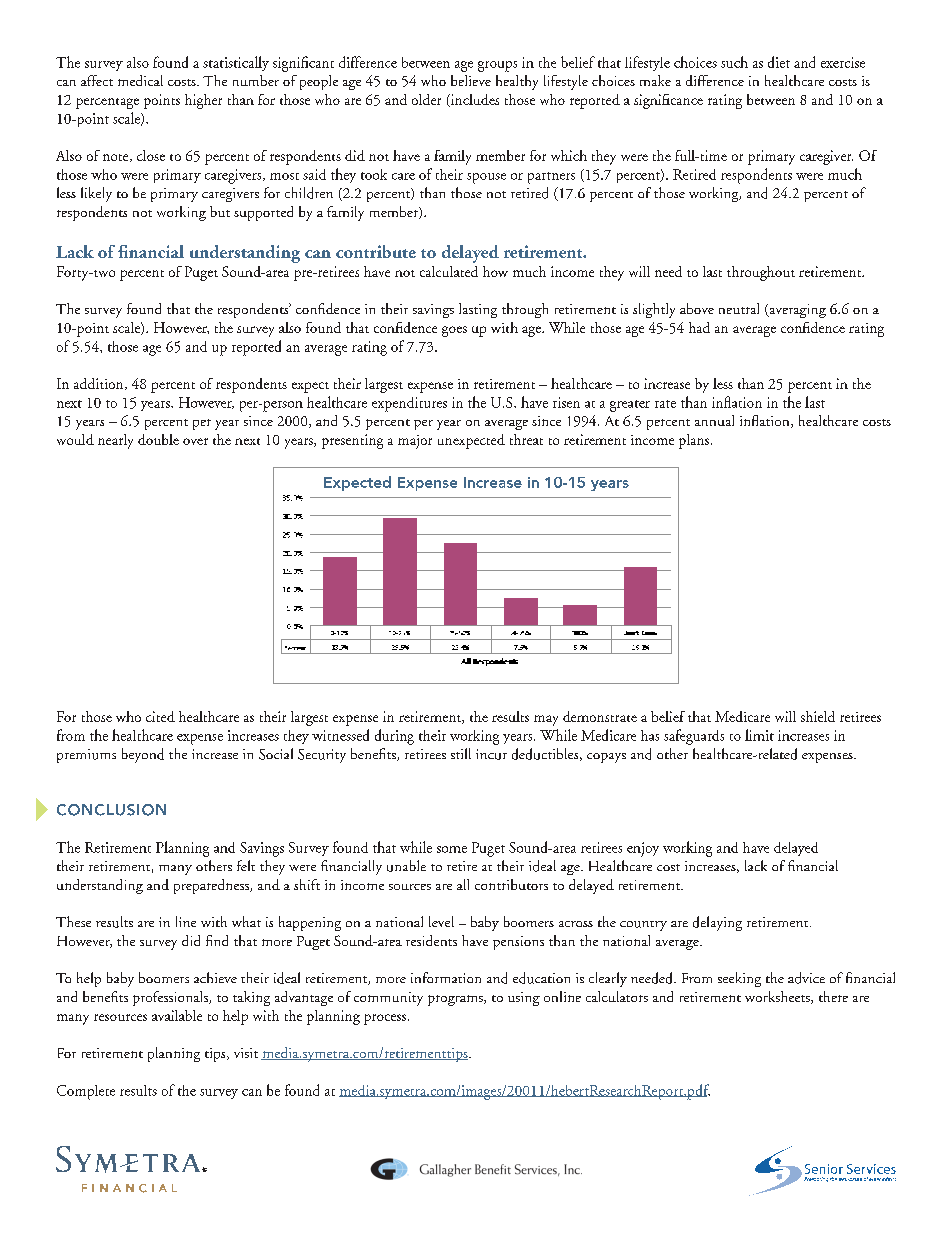 The height and width of the page is (1233, 952). I want to click on plans, so click(695, 441).
